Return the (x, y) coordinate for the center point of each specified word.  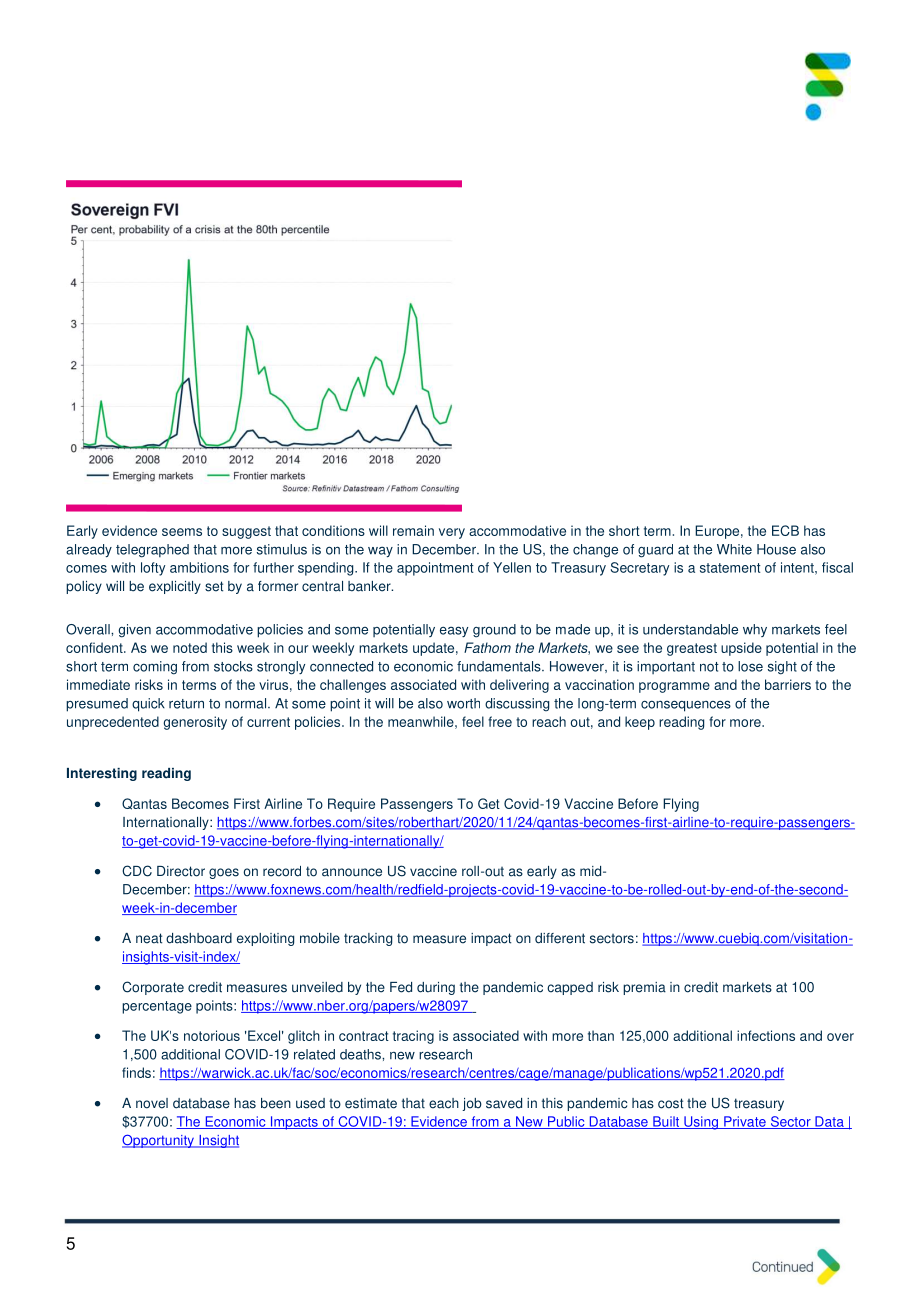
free (500, 721)
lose (750, 666)
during (436, 988)
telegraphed (152, 551)
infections (766, 1035)
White (734, 549)
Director (181, 871)
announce (352, 872)
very (452, 533)
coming (155, 668)
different (560, 938)
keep (640, 723)
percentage (157, 1007)
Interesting (102, 774)
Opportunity (159, 1141)
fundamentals (500, 666)
